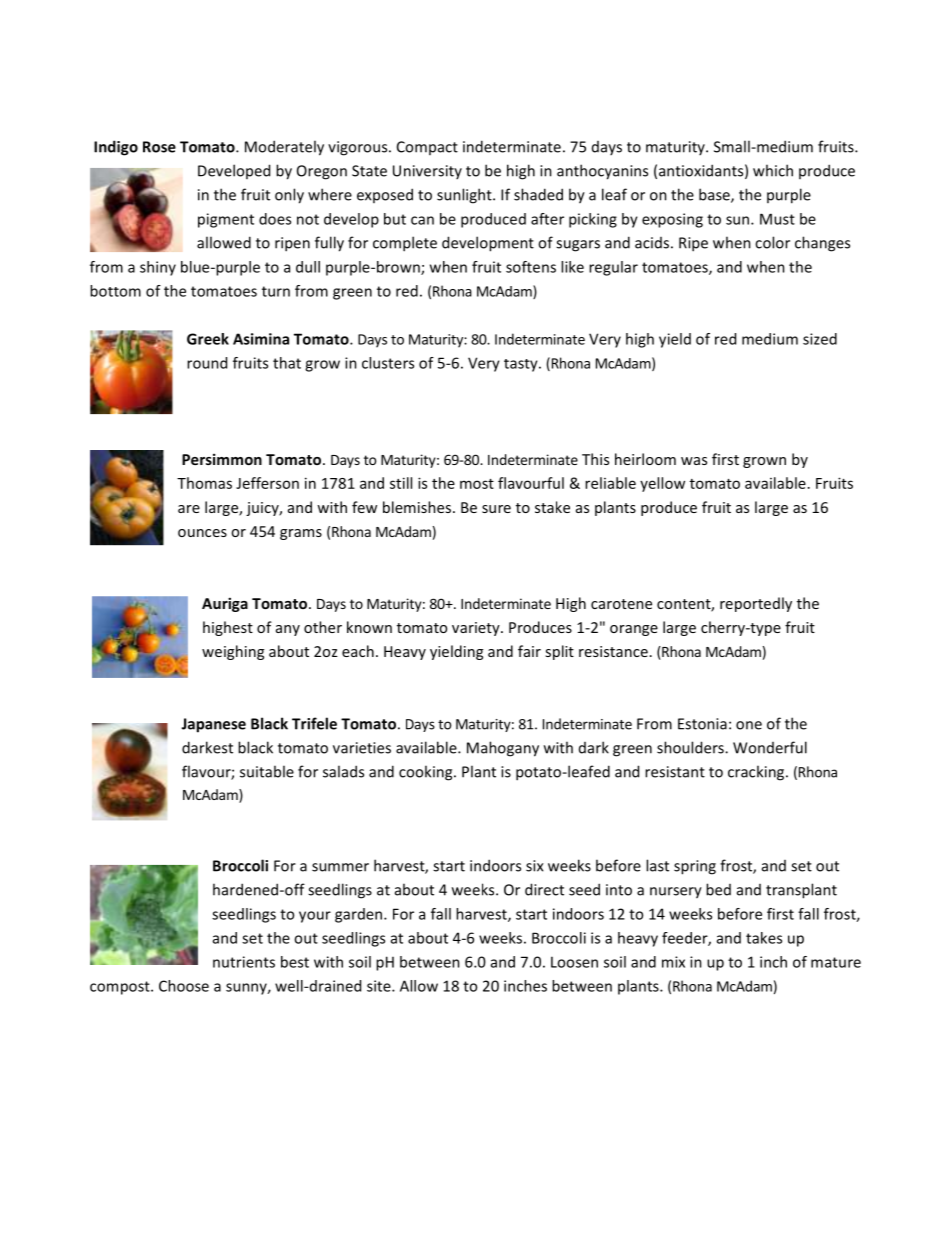 This page has height=1233, width=952. What do you see at coordinates (503, 749) in the page?
I see `Mahogany` at bounding box center [503, 749].
